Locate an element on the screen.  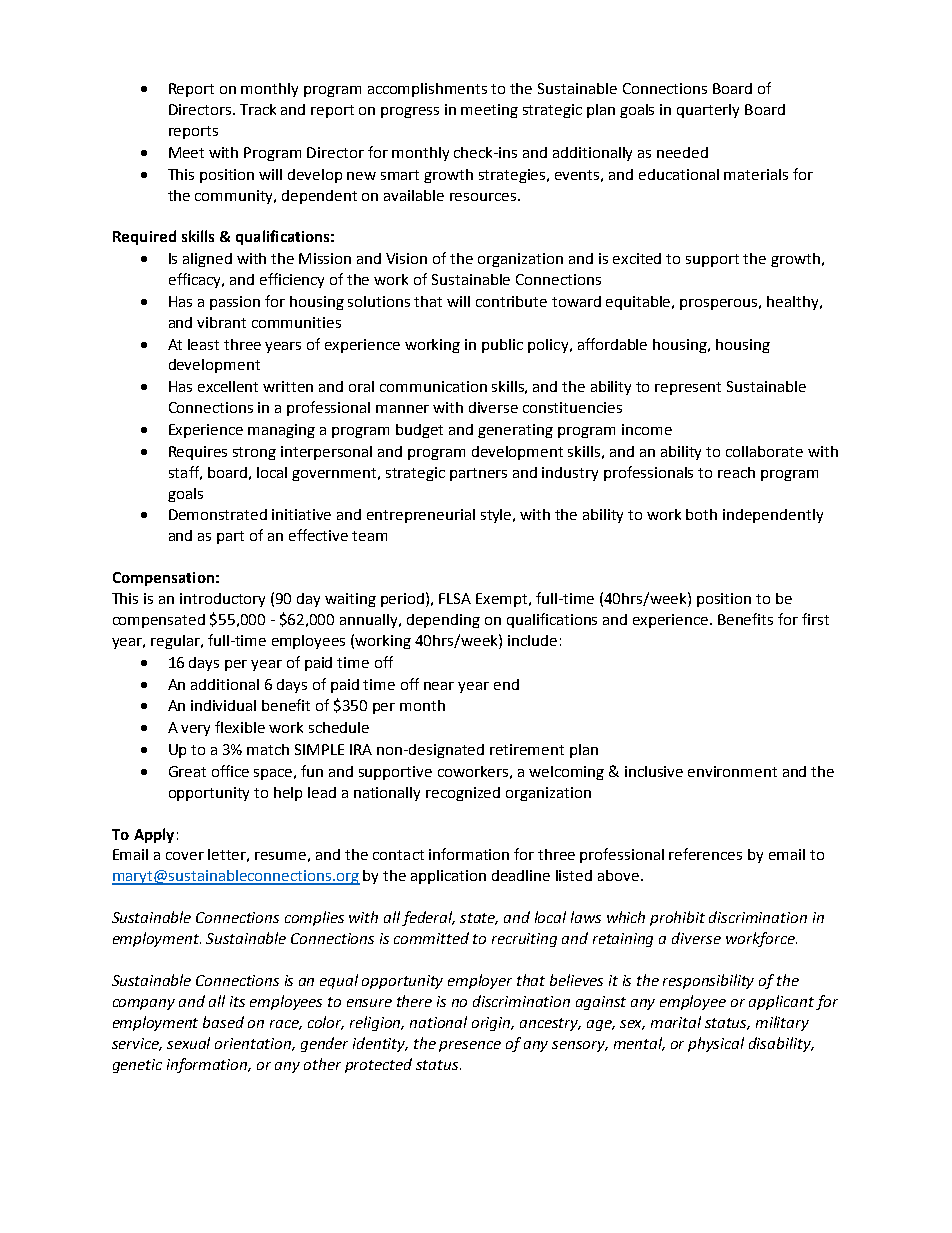
Requires is located at coordinates (198, 453).
